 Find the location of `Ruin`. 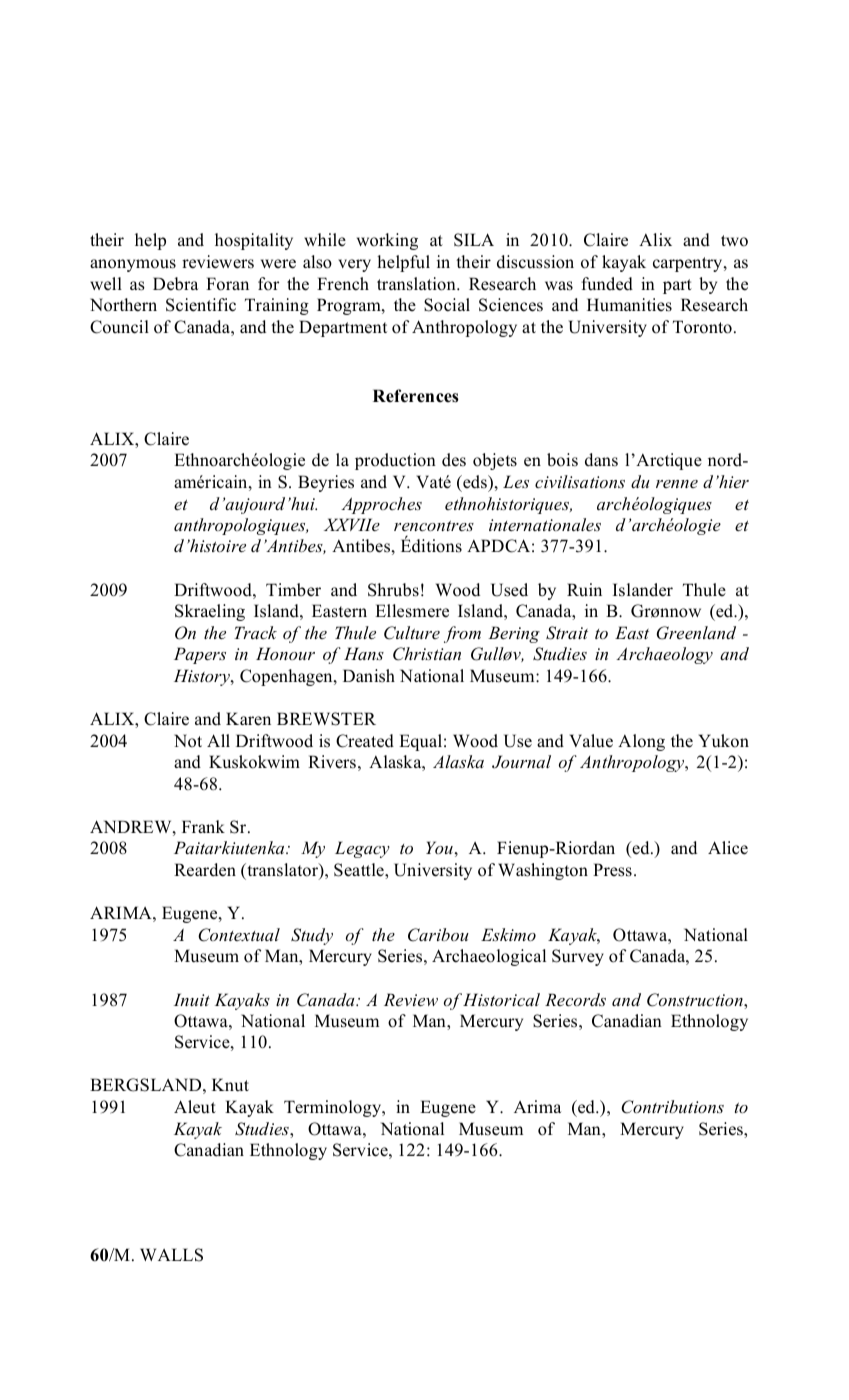

Ruin is located at coordinates (584, 590).
